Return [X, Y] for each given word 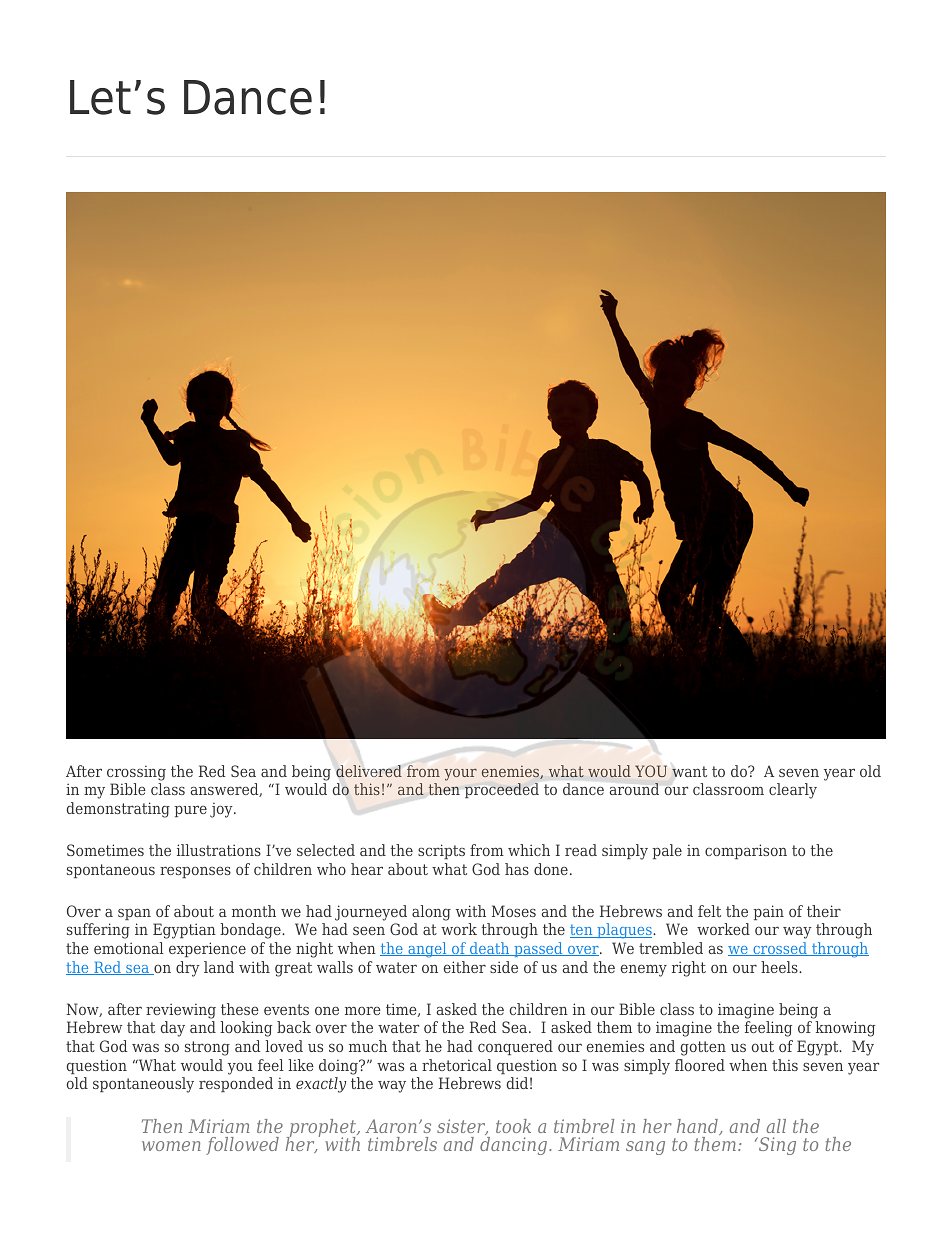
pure [191, 811]
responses [195, 872]
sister [462, 1127]
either [465, 967]
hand [698, 1127]
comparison [746, 851]
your [460, 775]
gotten [703, 1048]
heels [780, 967]
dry [188, 969]
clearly [793, 791]
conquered [515, 1047]
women [171, 1146]
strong [207, 1048]
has [517, 869]
